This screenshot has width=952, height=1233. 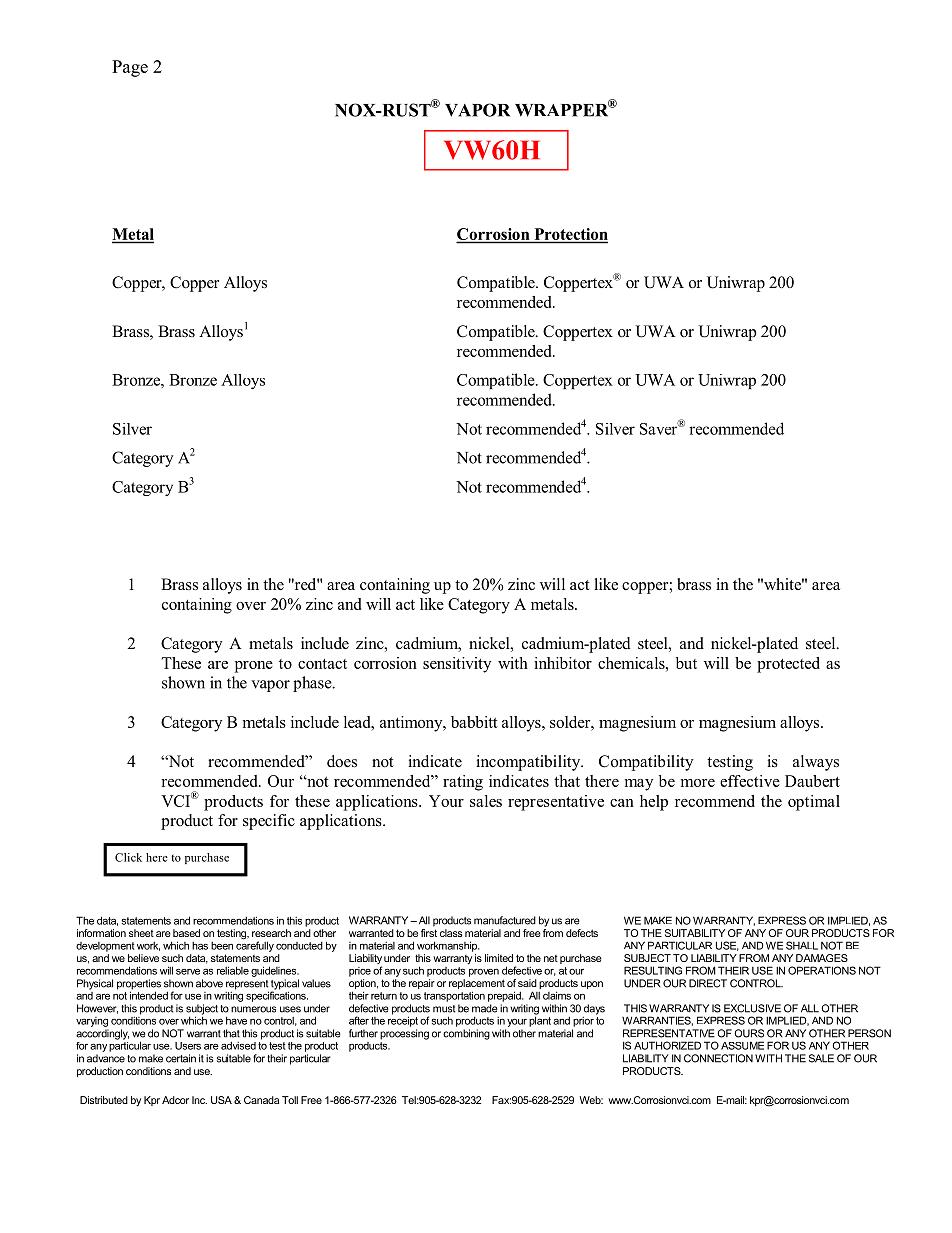 I want to click on inhibitor, so click(x=563, y=663).
